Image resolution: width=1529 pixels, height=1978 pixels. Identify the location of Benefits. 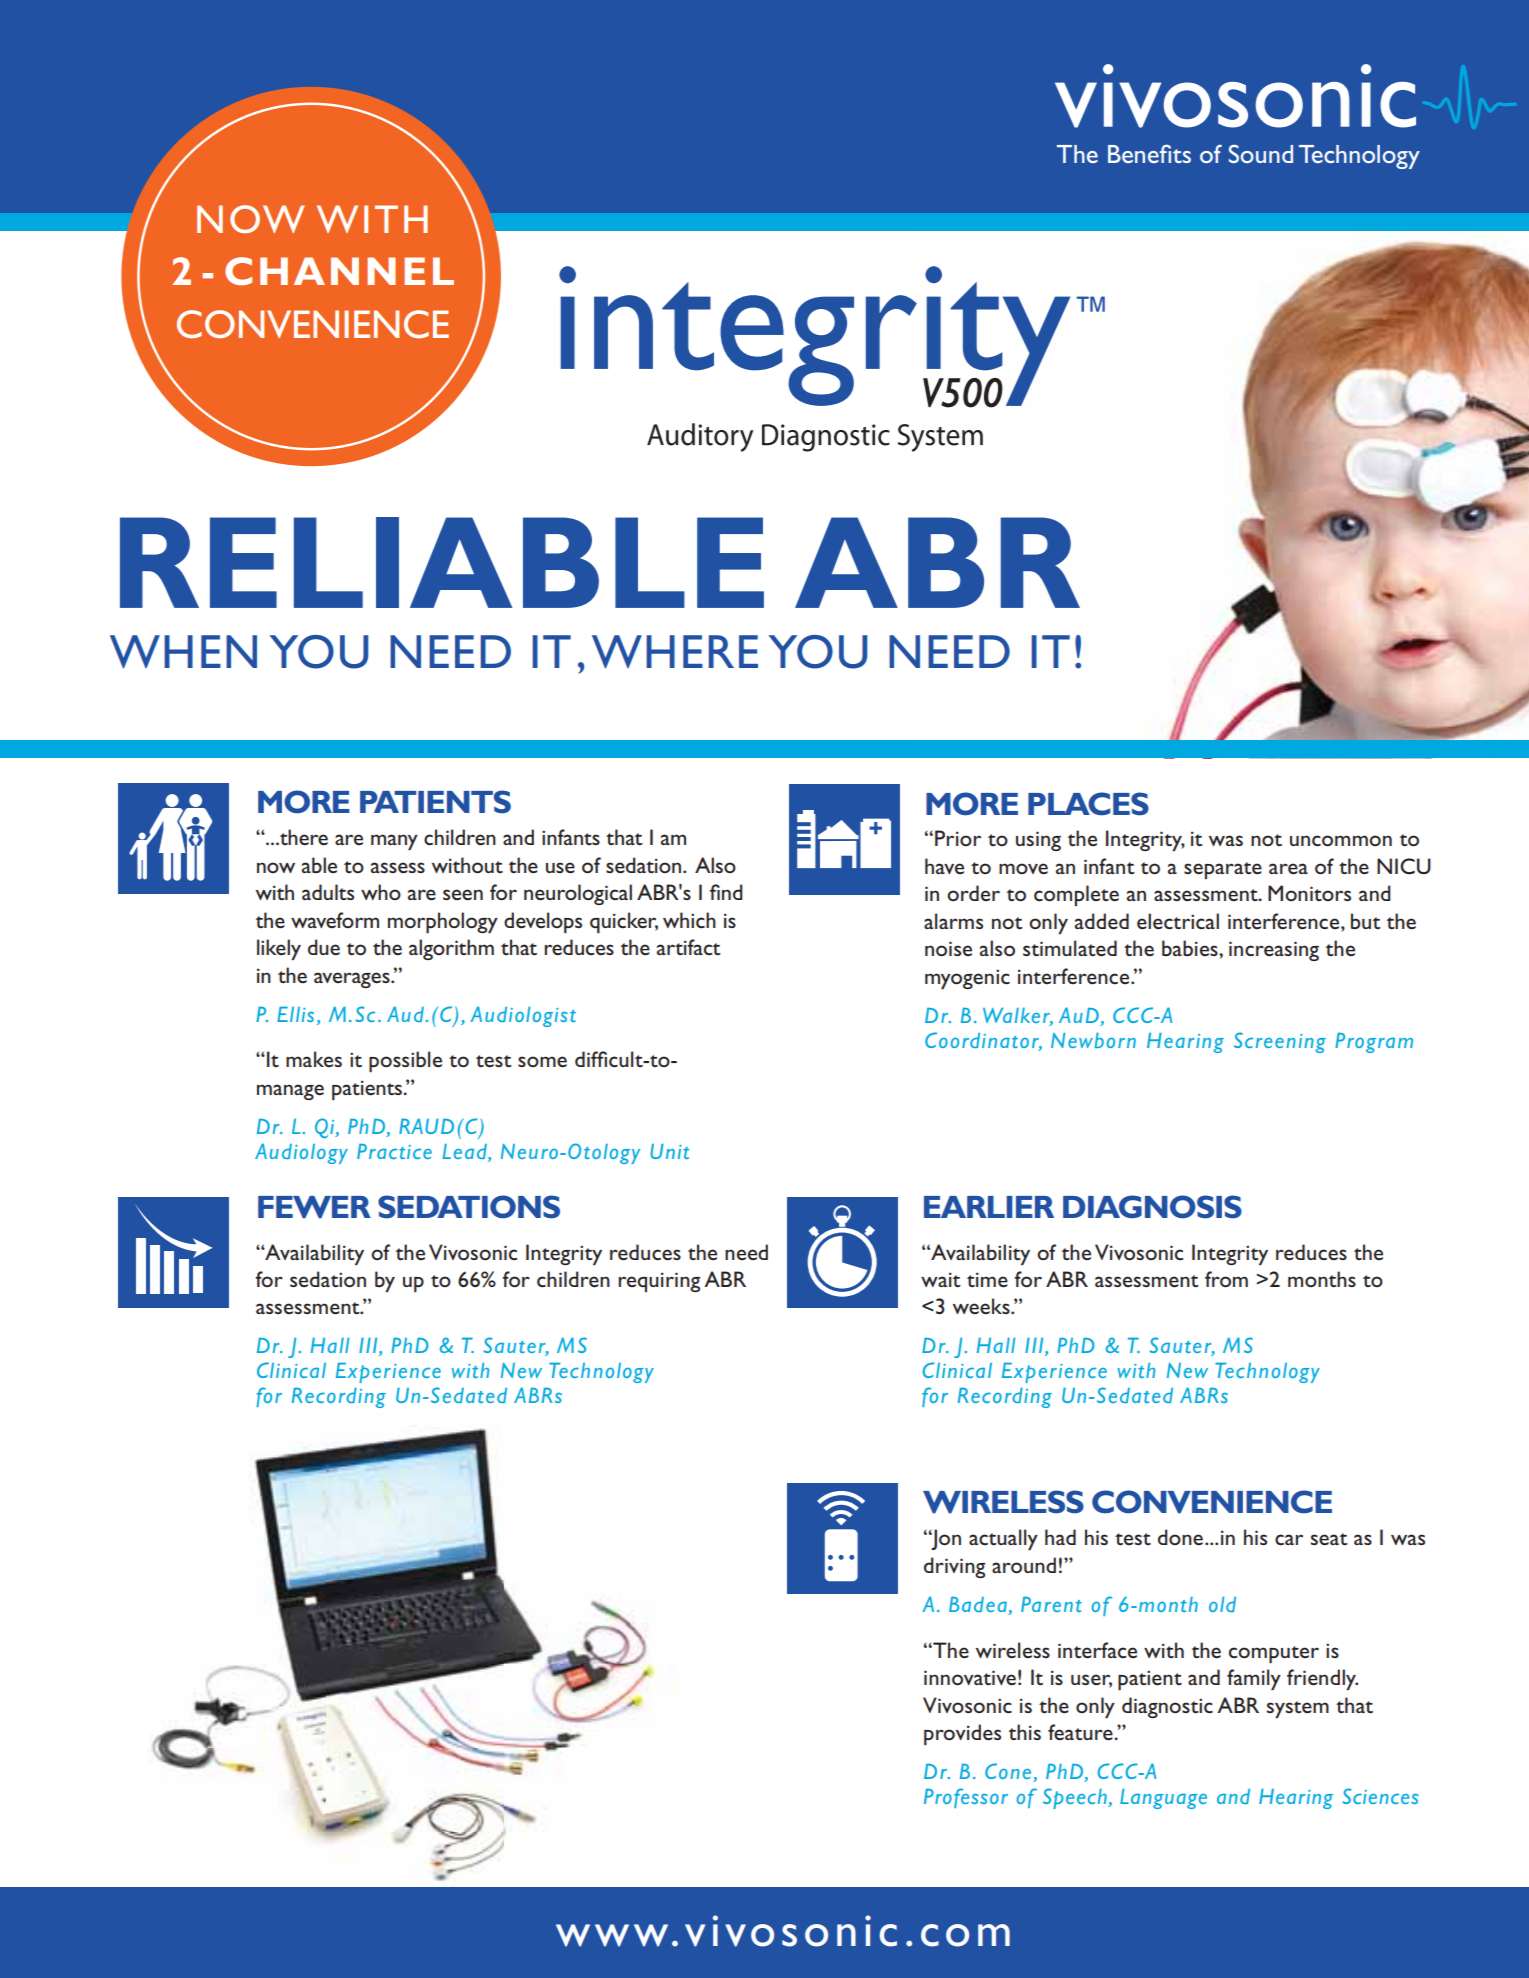
(1149, 153).
